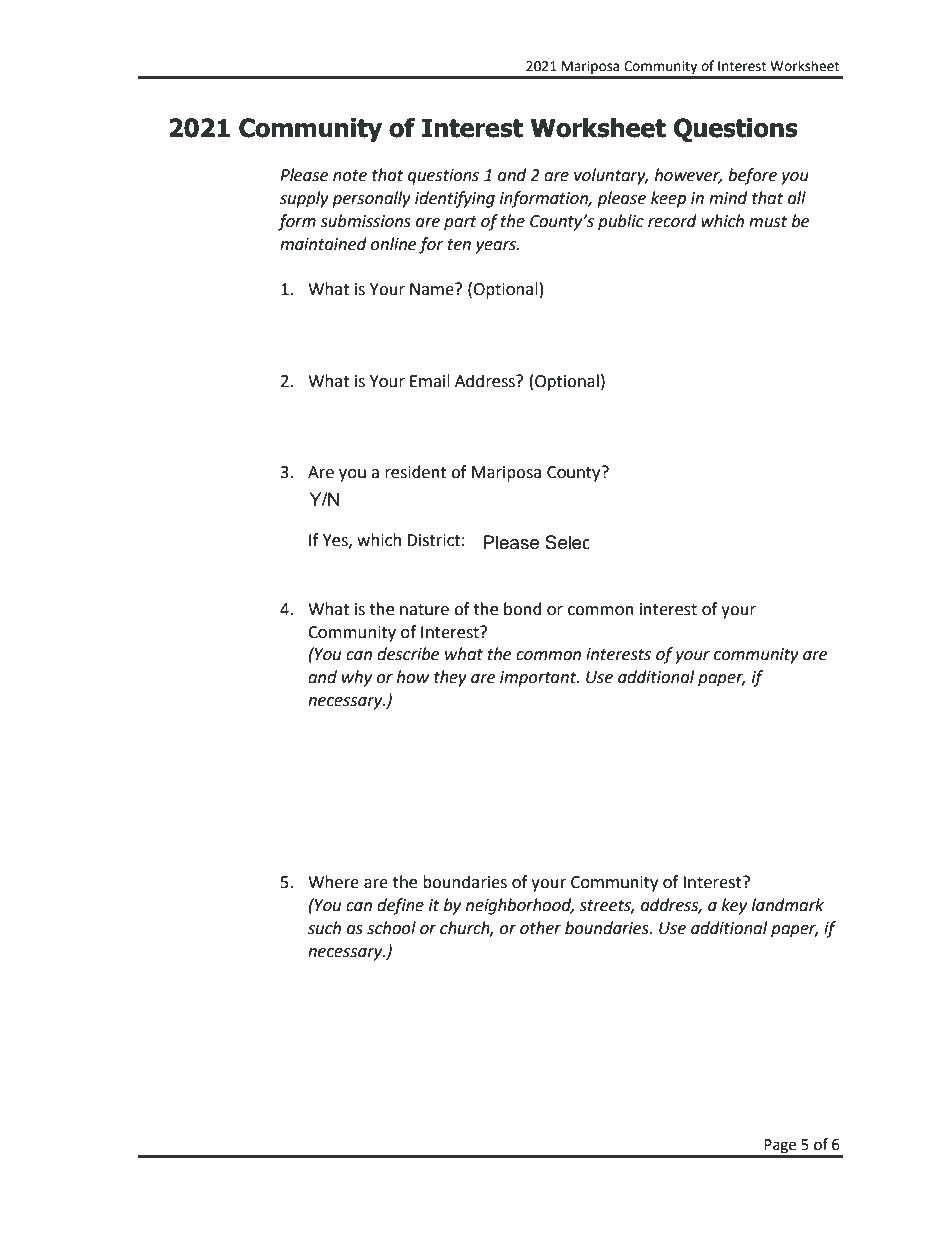 This screenshot has height=1233, width=952. I want to click on mind, so click(728, 198).
